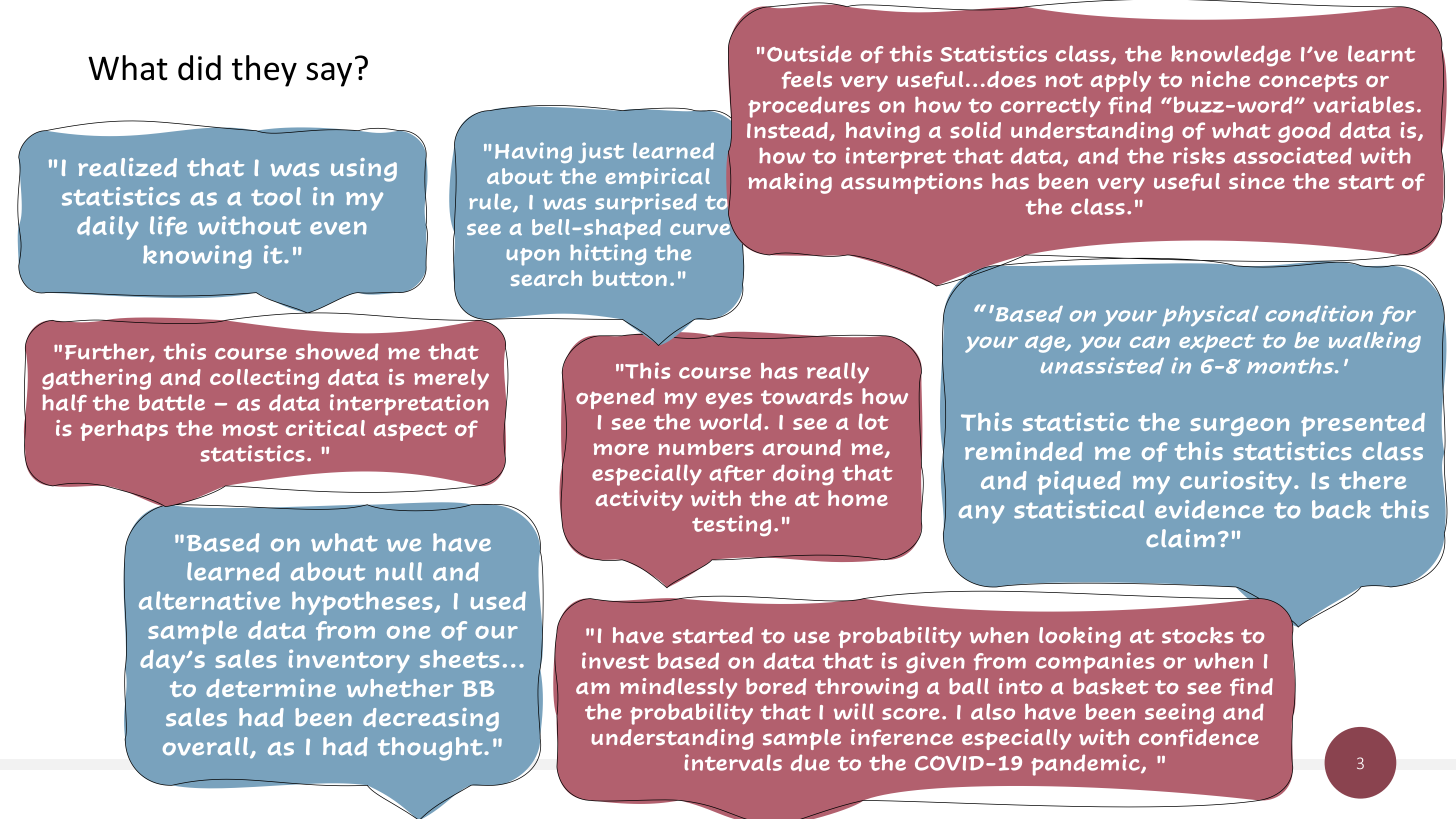  I want to click on search, so click(546, 278).
